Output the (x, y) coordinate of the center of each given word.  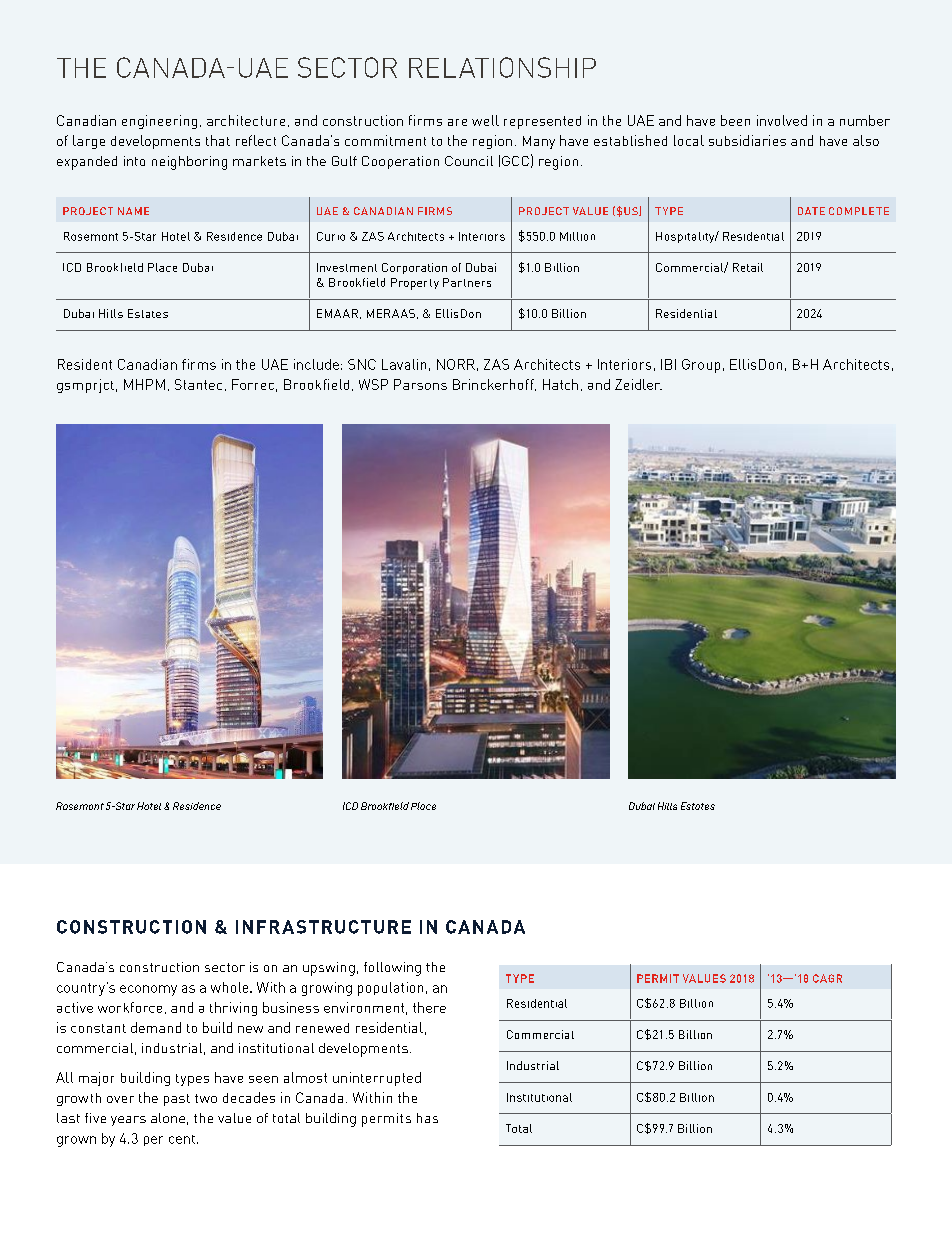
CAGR (827, 978)
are (457, 122)
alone (168, 1118)
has (427, 1118)
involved (782, 120)
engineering (159, 122)
